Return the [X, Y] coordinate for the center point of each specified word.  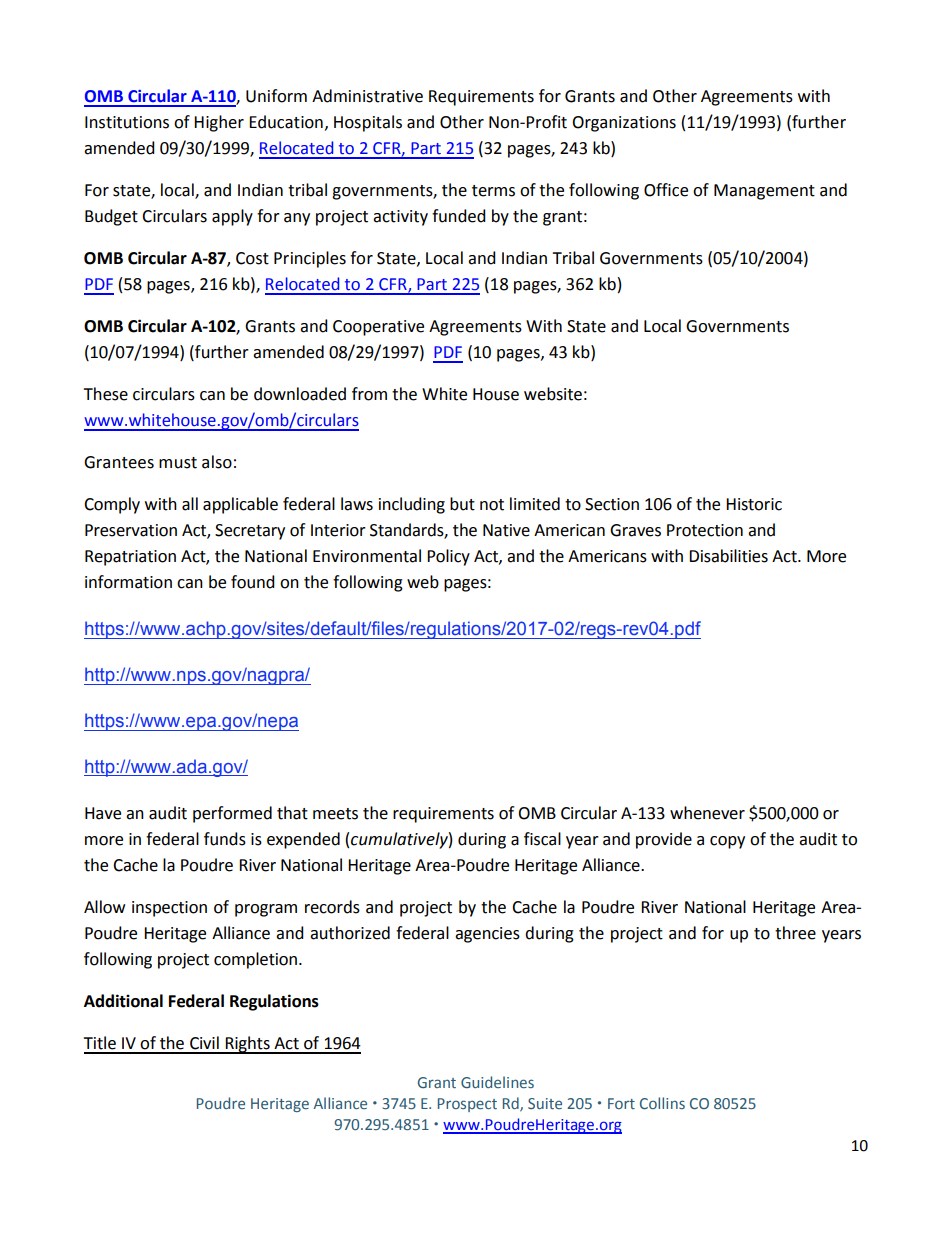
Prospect [467, 1105]
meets [335, 814]
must [178, 463]
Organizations [624, 124]
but [462, 504]
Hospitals [368, 123]
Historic [754, 504]
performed [232, 814]
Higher [219, 123]
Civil [204, 1043]
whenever [707, 813]
